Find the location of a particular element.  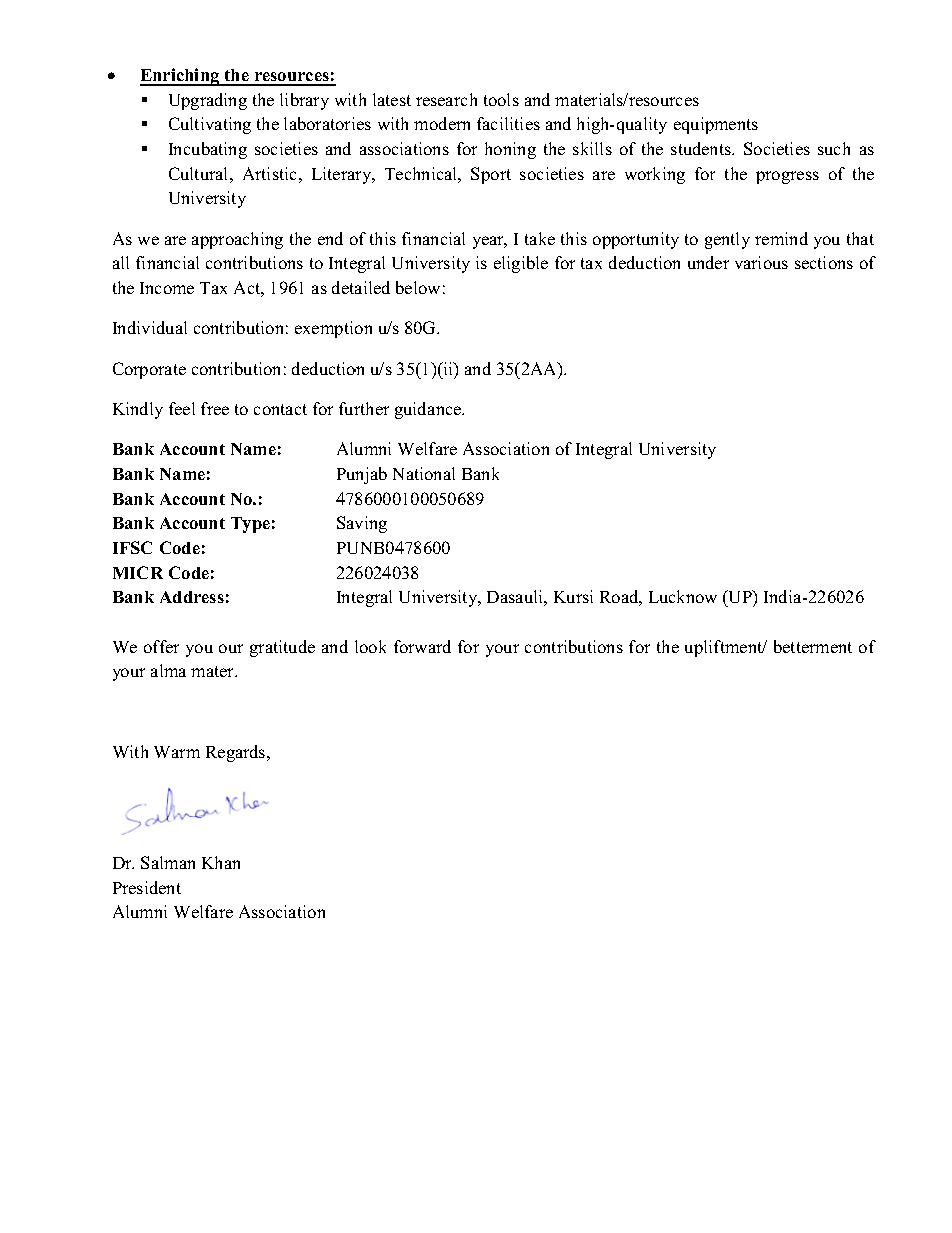

Warm is located at coordinates (177, 752).
